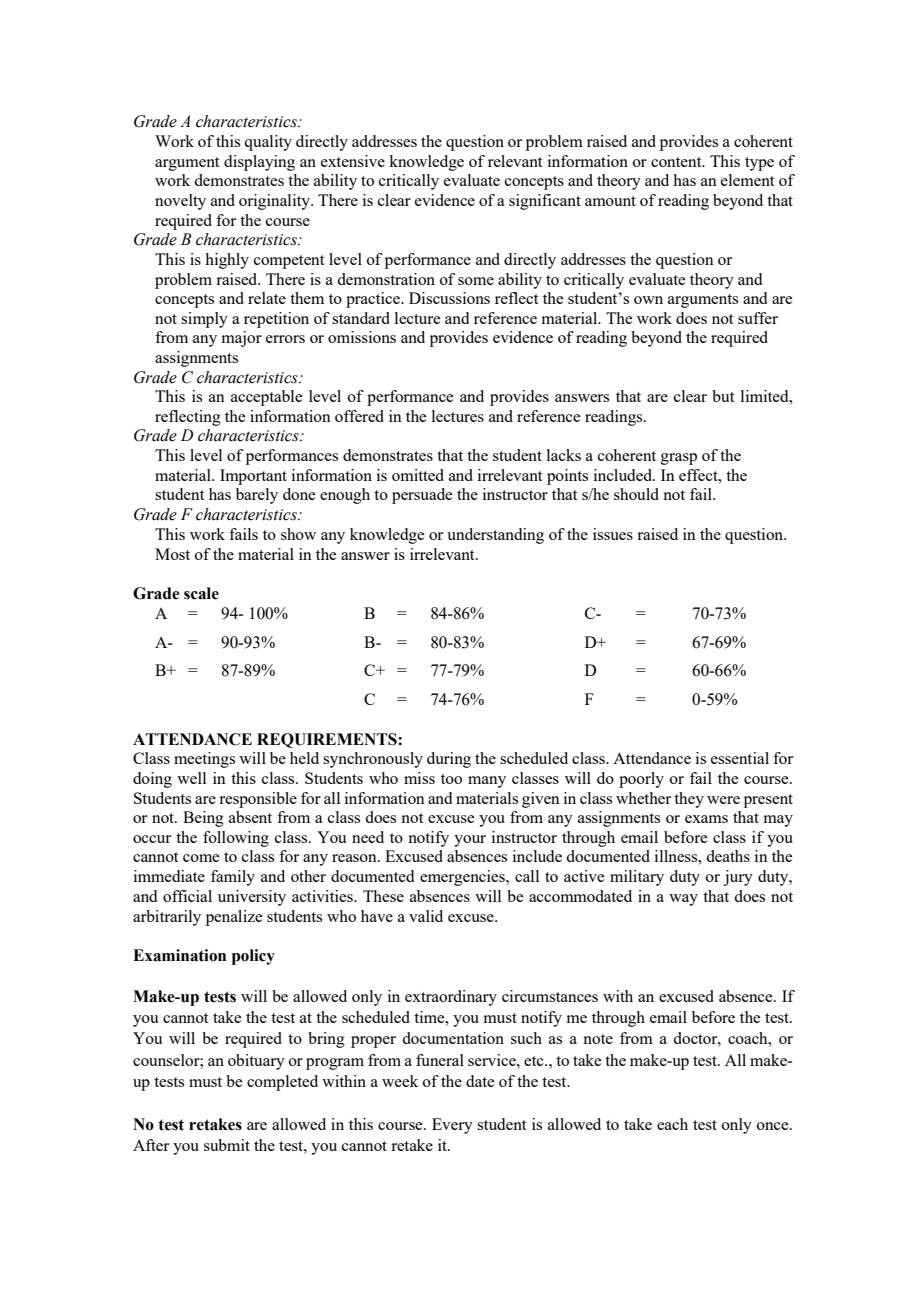 The height and width of the screenshot is (1308, 924). Describe the element at coordinates (677, 162) in the screenshot. I see `content` at that location.
